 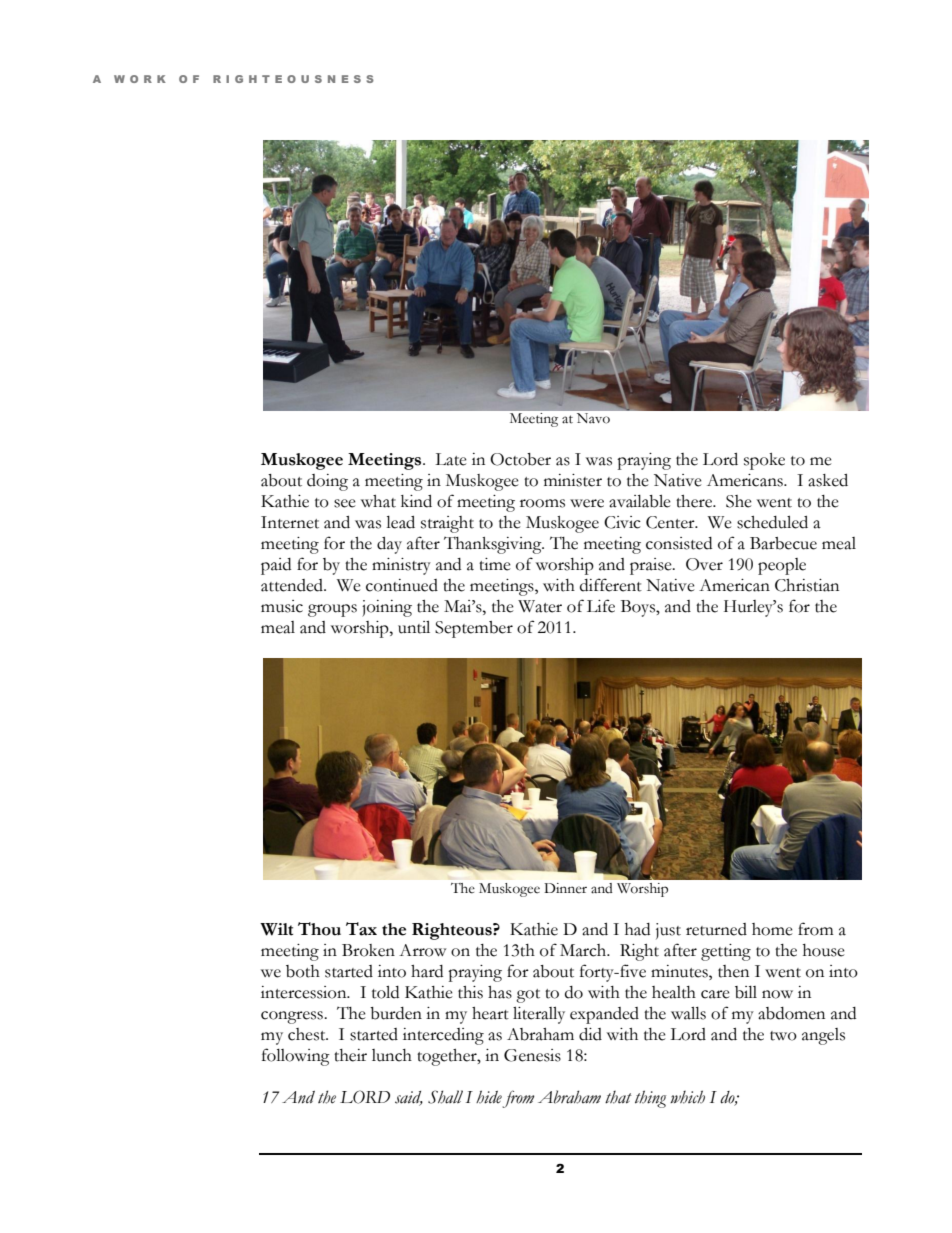 I want to click on spoke, so click(x=764, y=461).
